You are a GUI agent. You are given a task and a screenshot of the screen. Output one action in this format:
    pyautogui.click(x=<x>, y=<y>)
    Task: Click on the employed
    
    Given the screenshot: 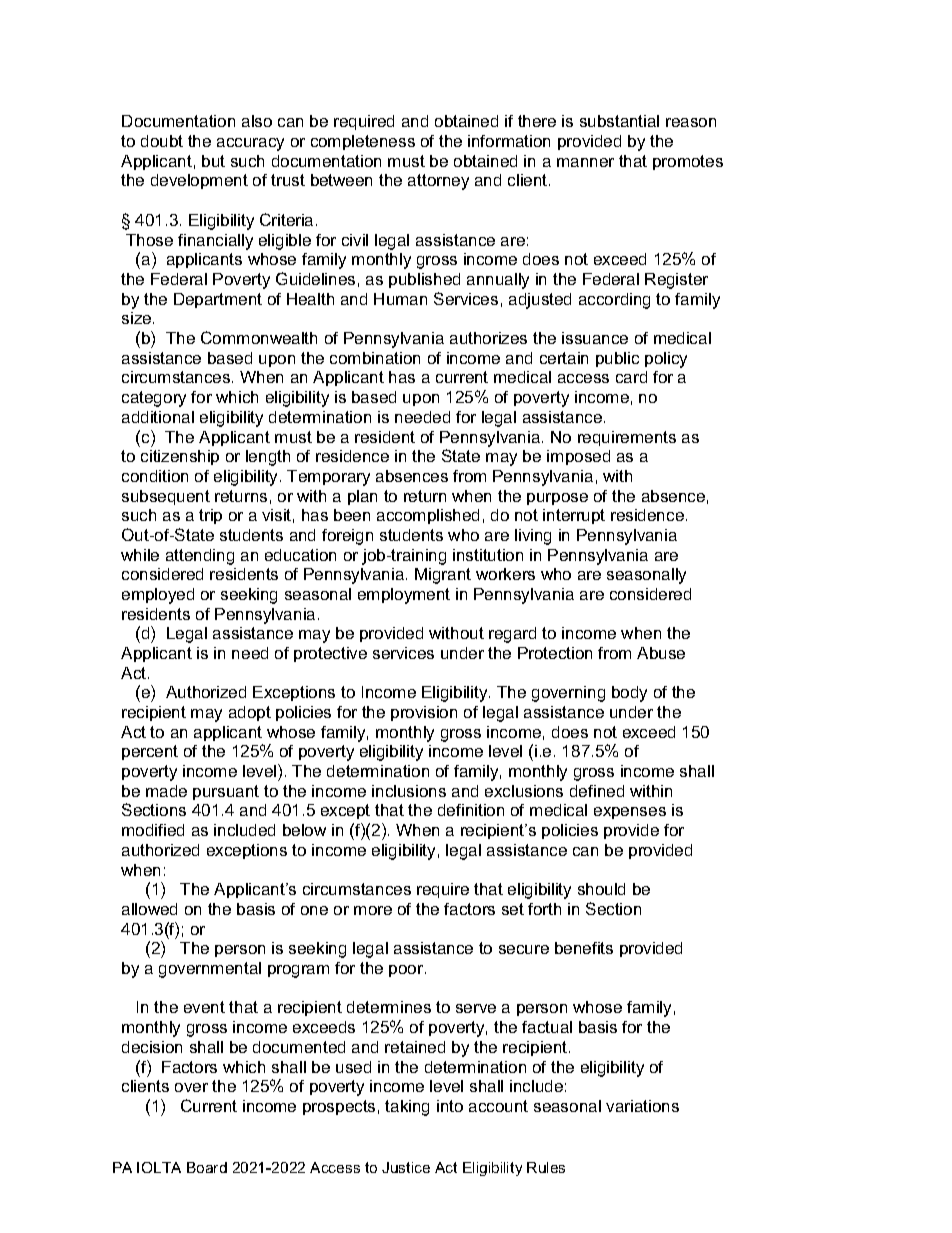 What is the action you would take?
    pyautogui.click(x=158, y=596)
